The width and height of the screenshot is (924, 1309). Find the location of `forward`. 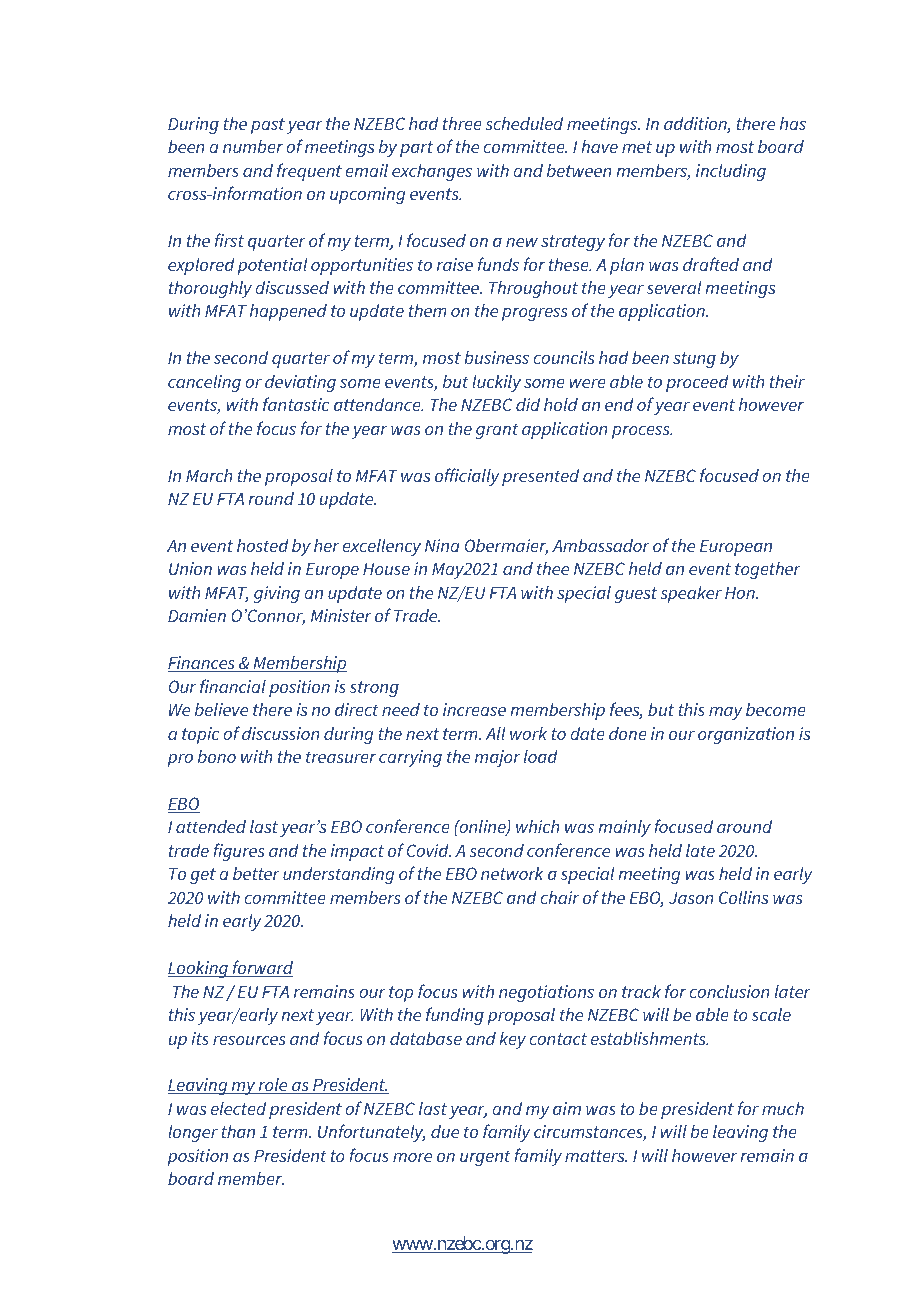

forward is located at coordinates (262, 968).
